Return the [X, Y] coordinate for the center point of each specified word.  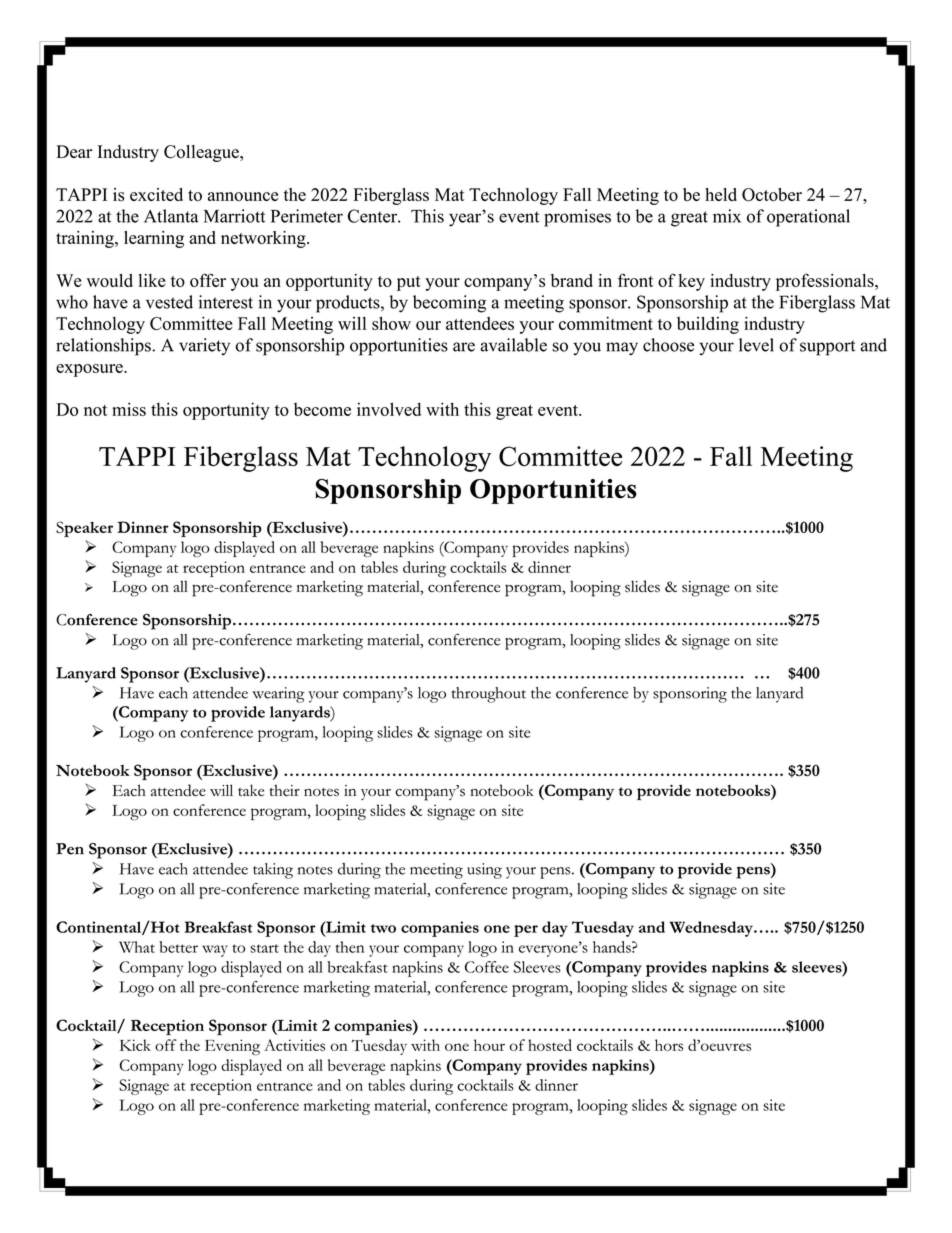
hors [669, 1045]
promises [577, 218]
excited [156, 194]
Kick [135, 1045]
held [721, 194]
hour [489, 1045]
